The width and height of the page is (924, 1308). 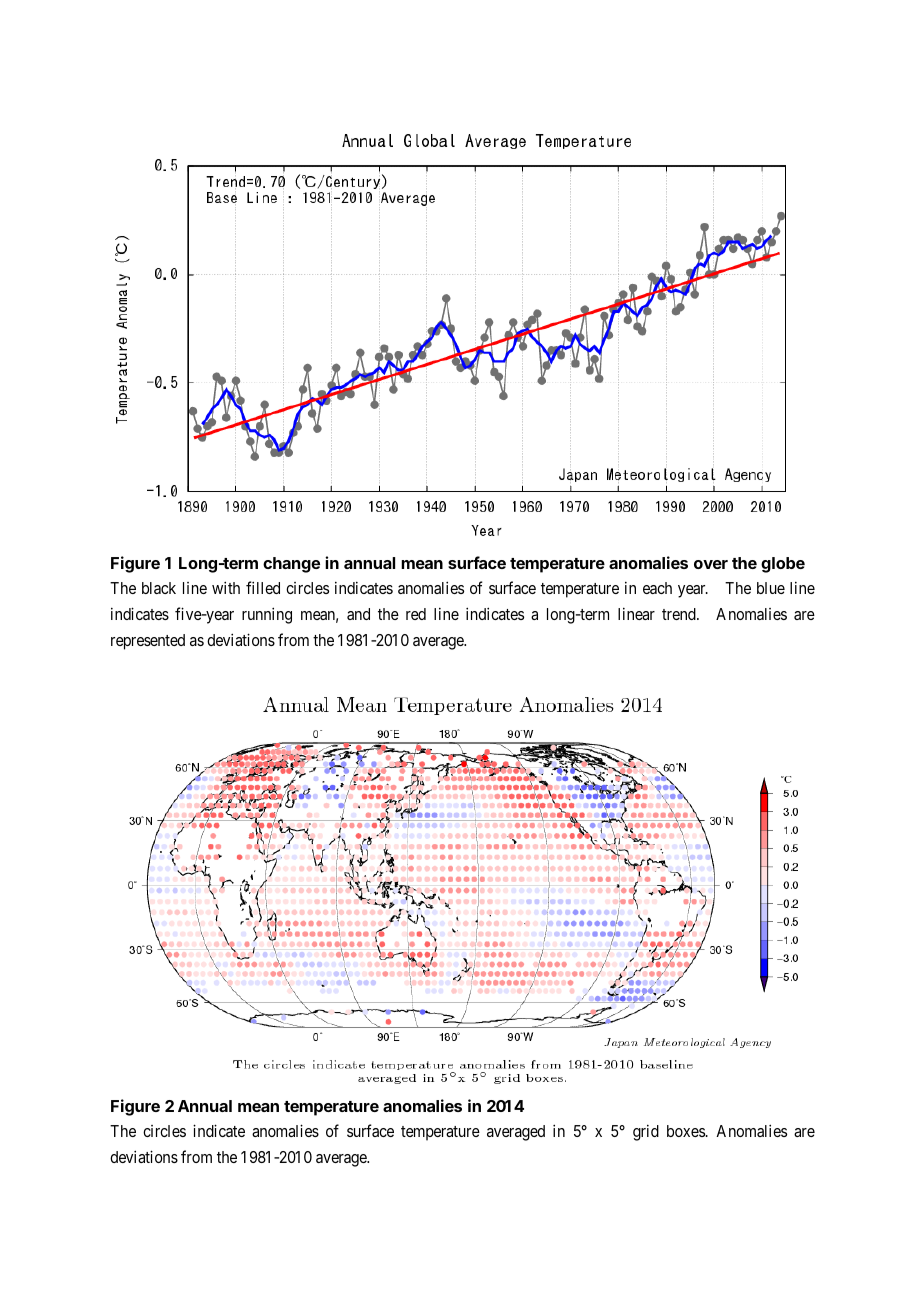 I want to click on red, so click(x=416, y=614).
